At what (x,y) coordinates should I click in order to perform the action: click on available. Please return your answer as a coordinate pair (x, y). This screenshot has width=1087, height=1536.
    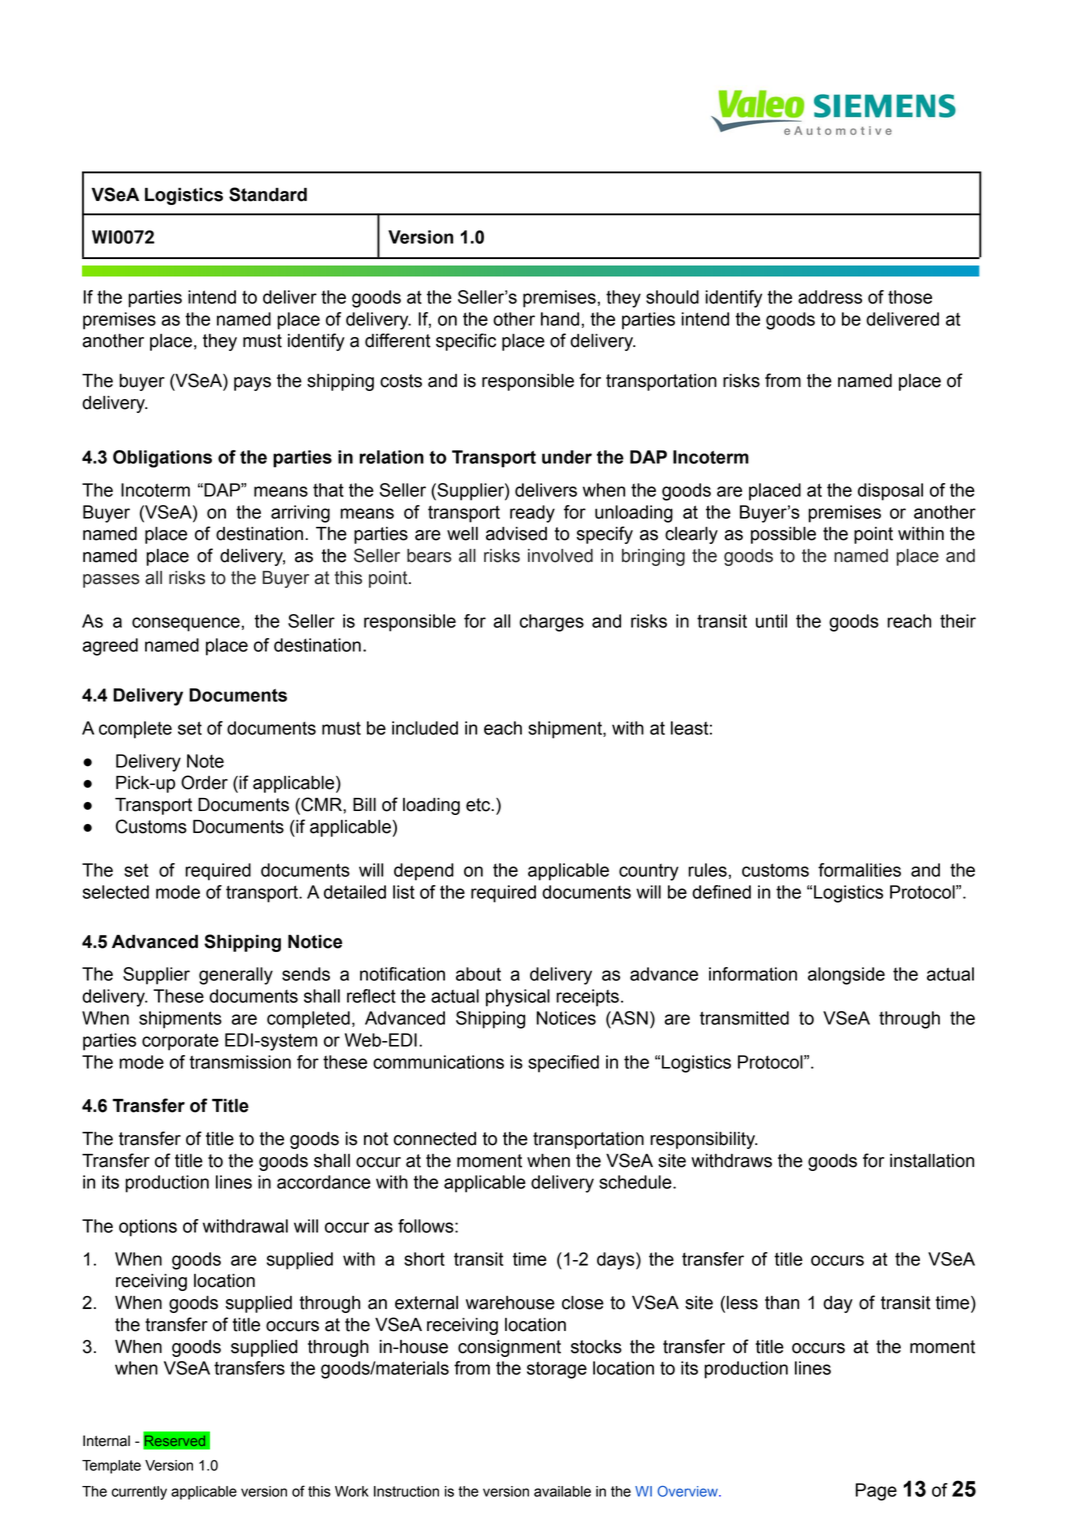
    Looking at the image, I should click on (562, 1491).
